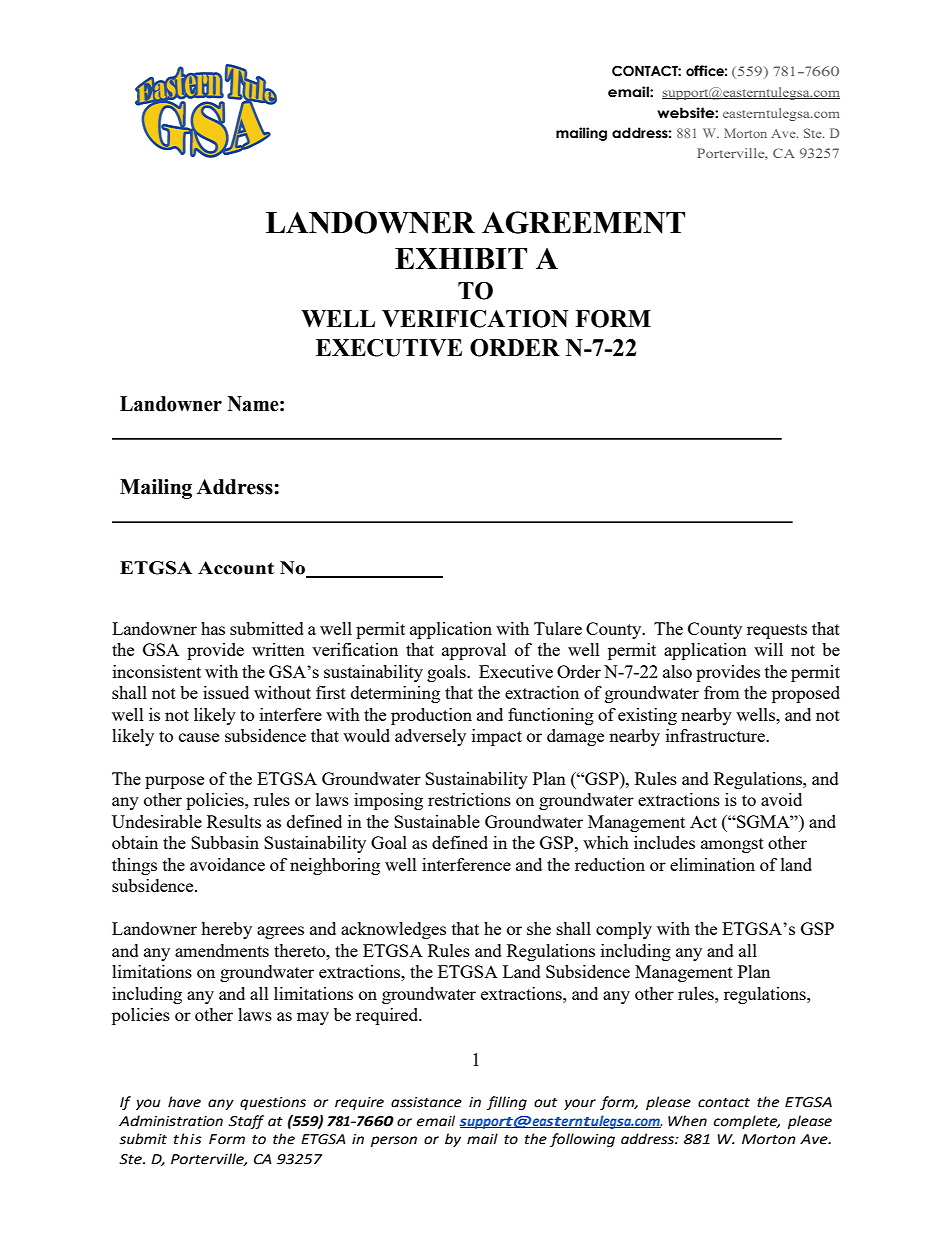 This screenshot has width=952, height=1233. What do you see at coordinates (583, 222) in the screenshot?
I see `AGREEMENT` at bounding box center [583, 222].
